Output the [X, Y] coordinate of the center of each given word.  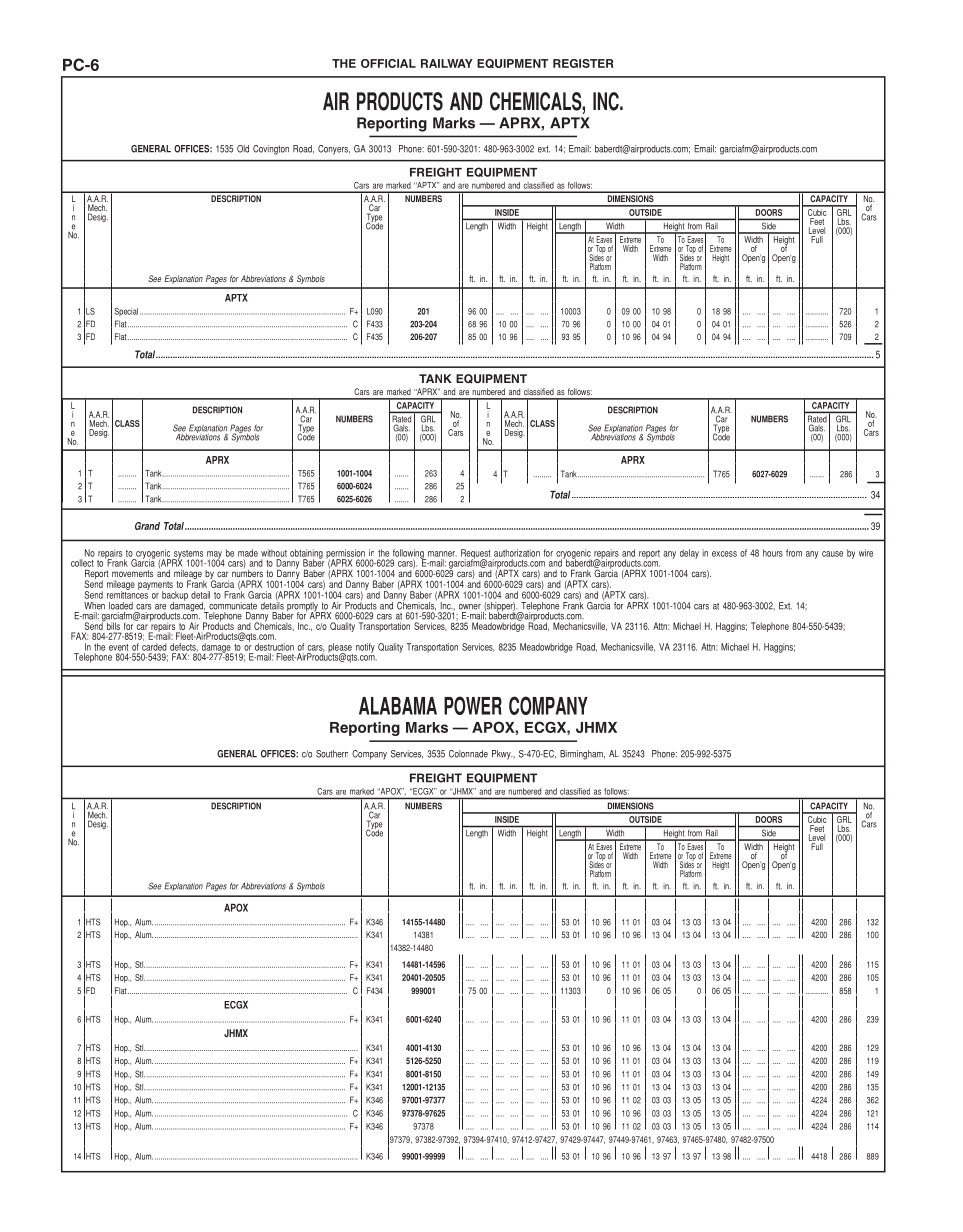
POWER [473, 705]
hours [773, 553]
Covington [271, 150]
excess [724, 554]
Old [243, 149]
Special [126, 312]
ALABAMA [398, 706]
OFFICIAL [388, 63]
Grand [147, 526]
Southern [332, 754]
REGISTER [583, 63]
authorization [517, 553]
